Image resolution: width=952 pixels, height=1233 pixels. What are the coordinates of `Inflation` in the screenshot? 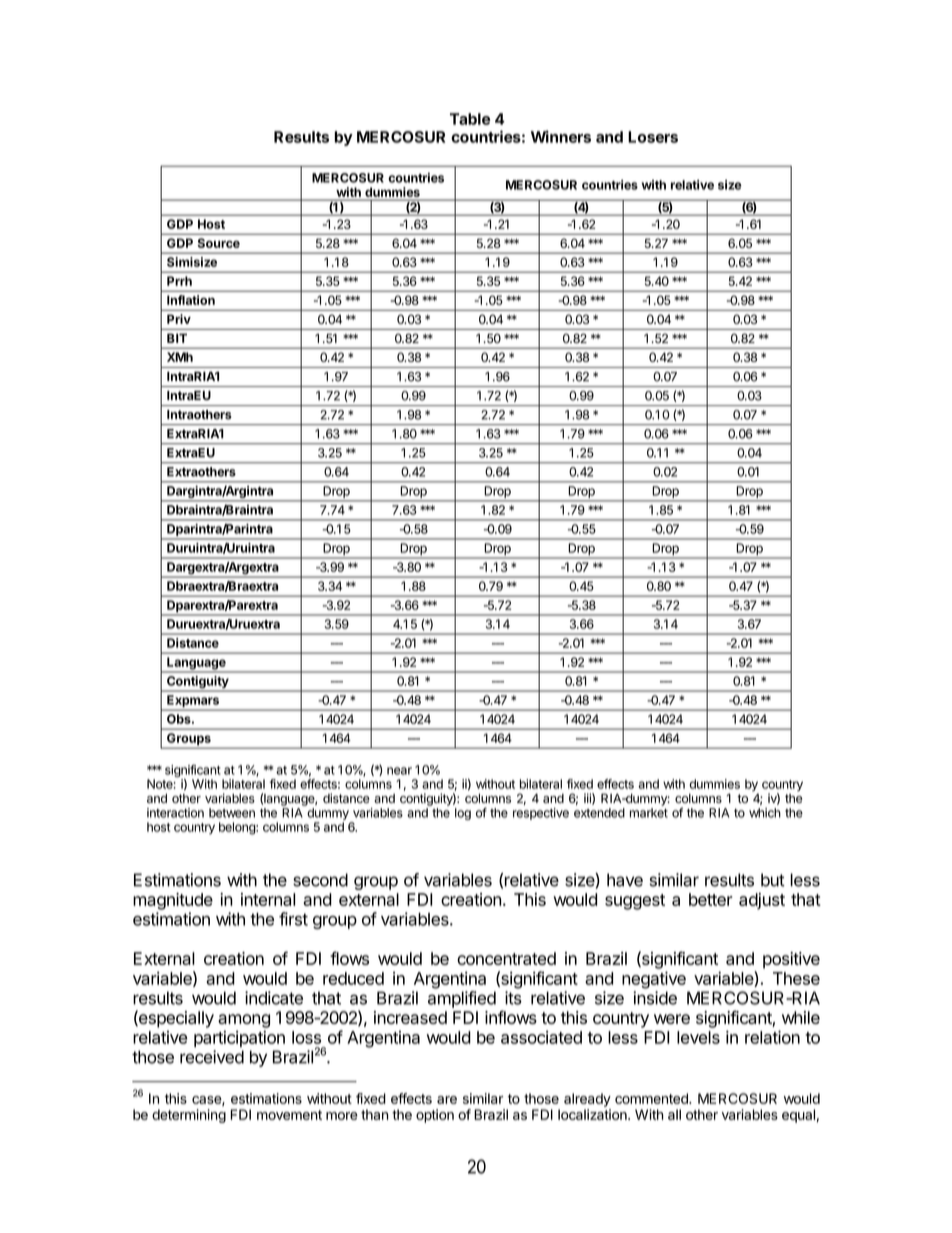 It's located at (191, 300).
